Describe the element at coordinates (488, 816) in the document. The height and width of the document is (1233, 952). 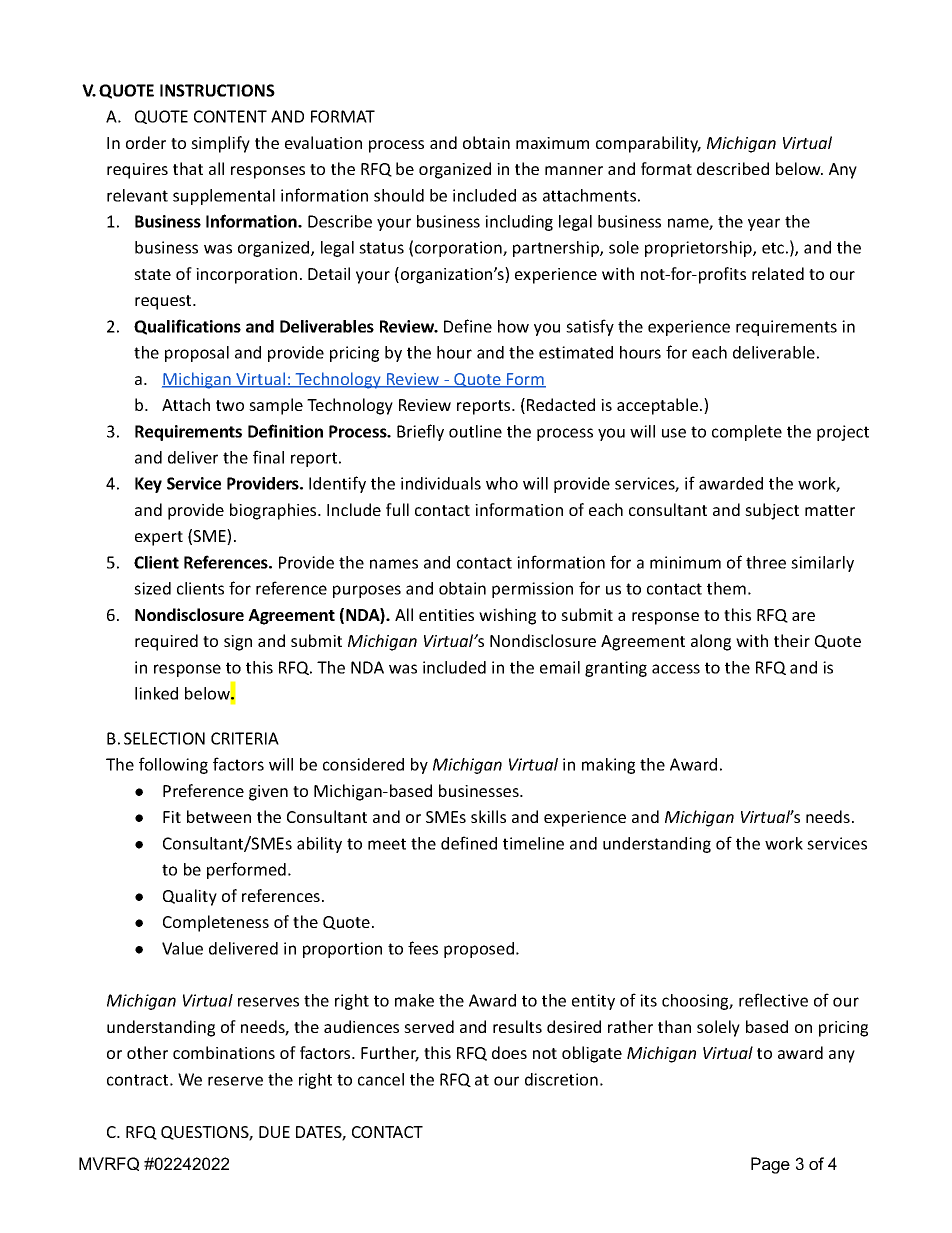
I see `skills` at that location.
